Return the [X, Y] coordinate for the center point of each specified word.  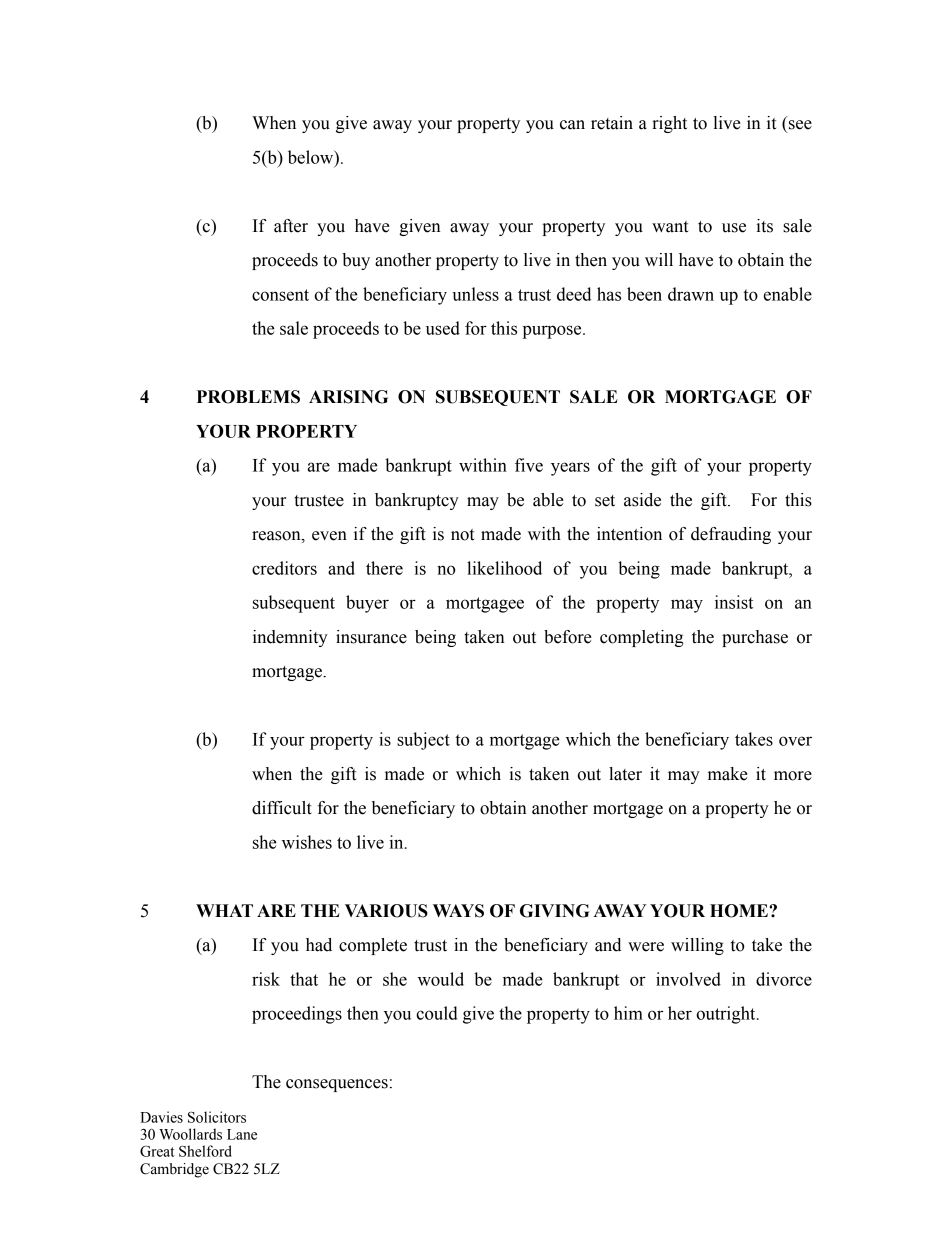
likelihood [504, 568]
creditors [284, 568]
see [800, 125]
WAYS [458, 911]
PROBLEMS [248, 397]
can [572, 125]
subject [423, 741]
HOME [739, 911]
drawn [691, 294]
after [291, 226]
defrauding [731, 535]
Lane [242, 1134]
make [728, 774]
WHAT [224, 910]
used [443, 328]
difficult [282, 808]
